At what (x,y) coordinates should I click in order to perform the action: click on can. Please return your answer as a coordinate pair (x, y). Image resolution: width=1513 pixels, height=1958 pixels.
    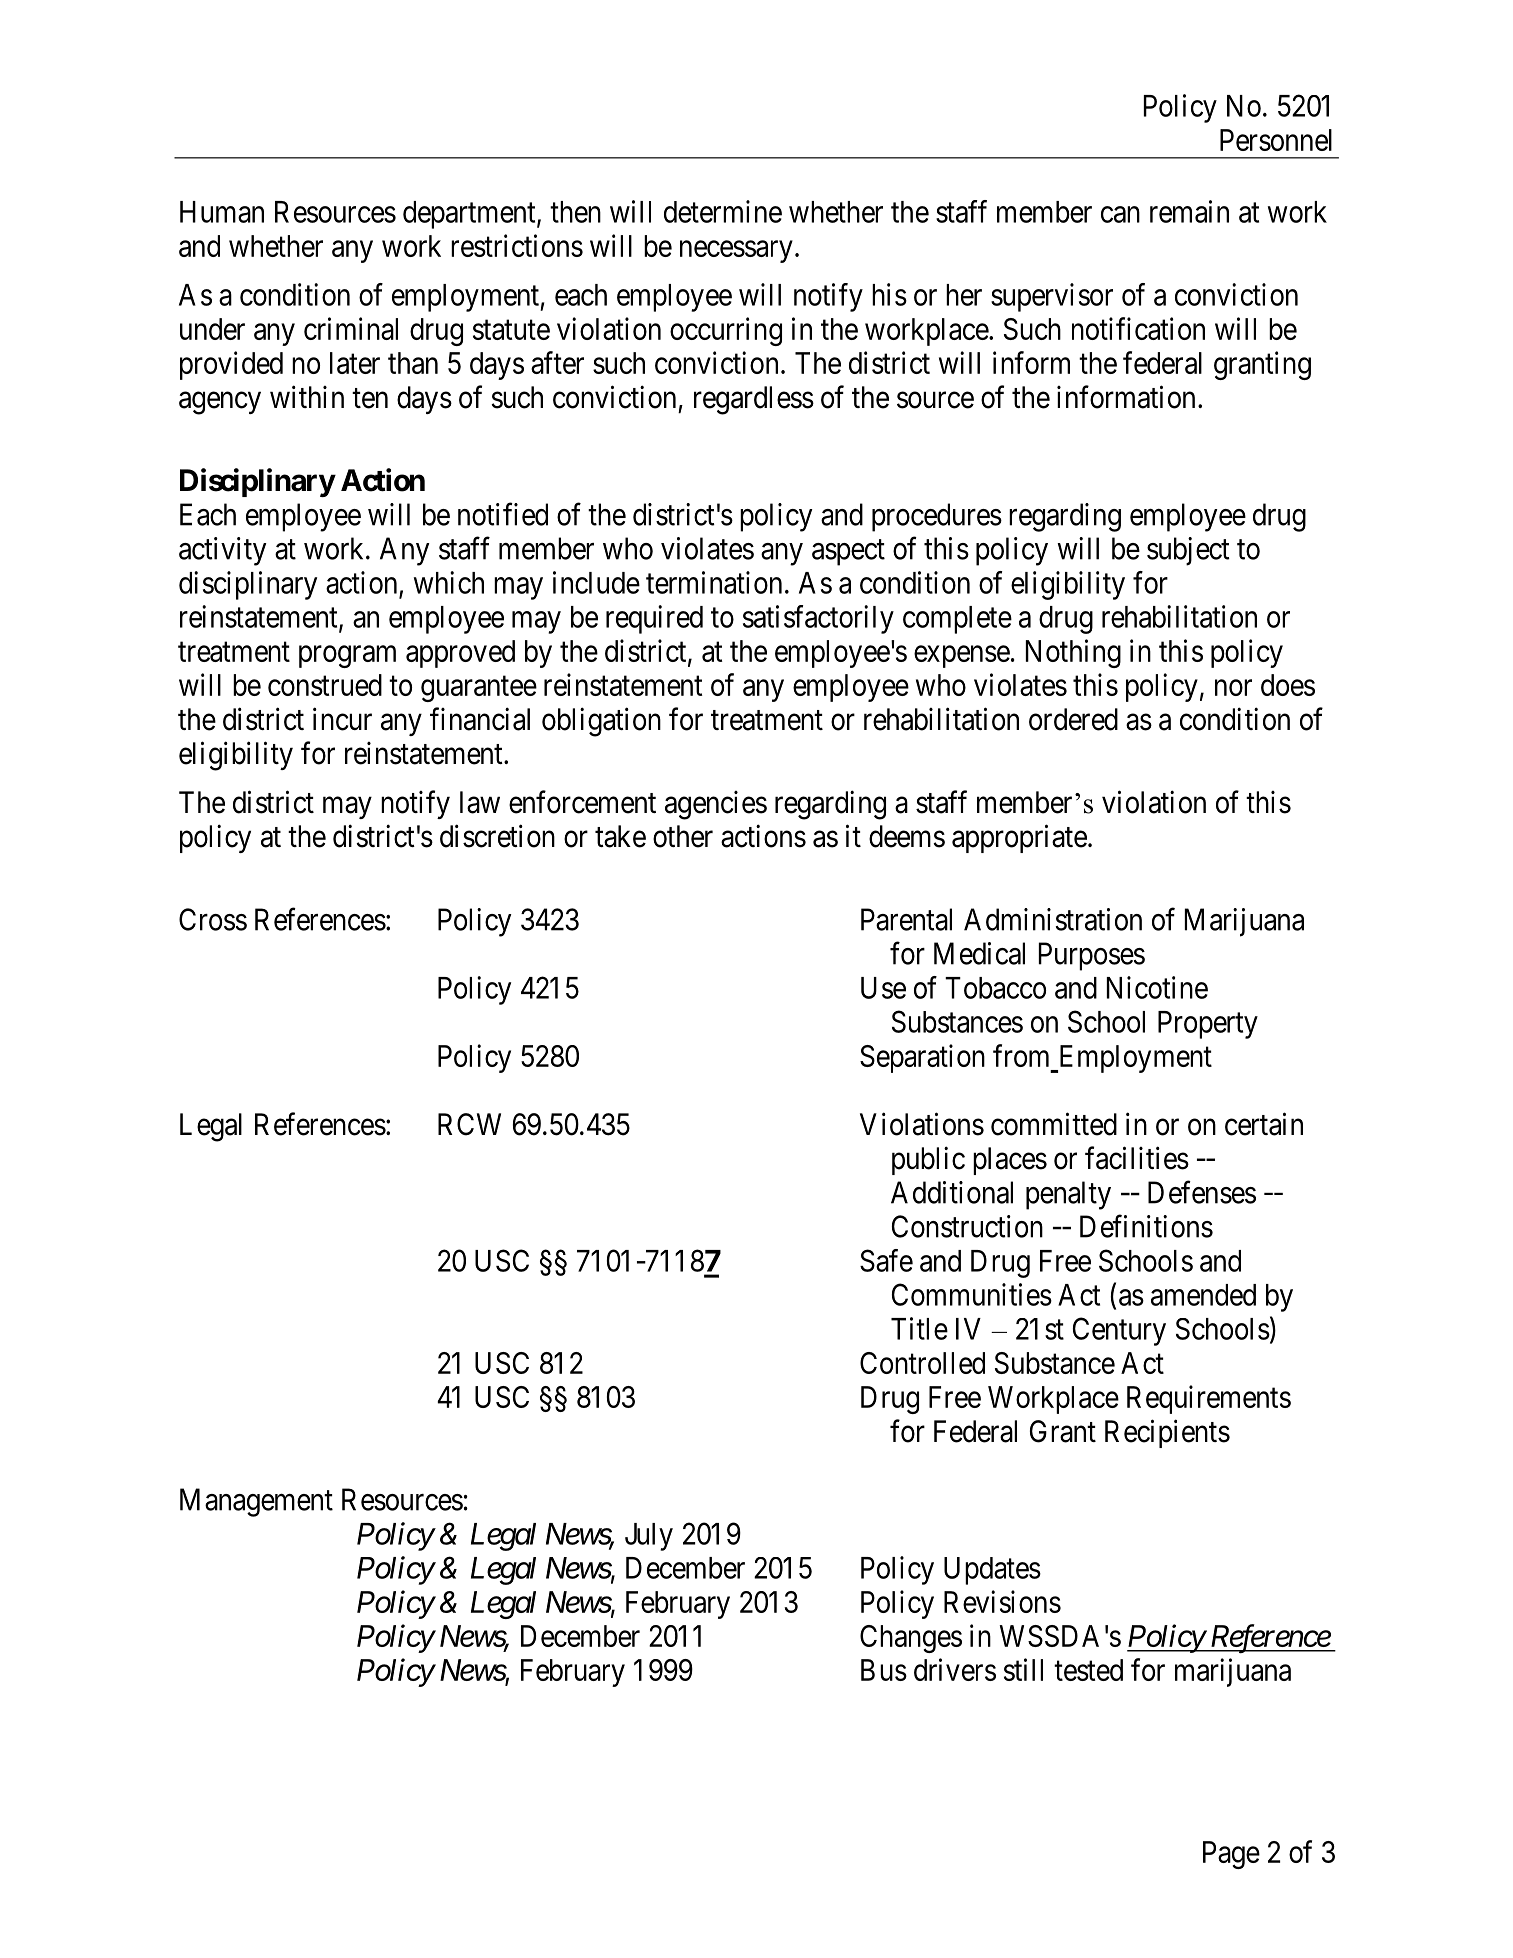
    Looking at the image, I should click on (1120, 214).
